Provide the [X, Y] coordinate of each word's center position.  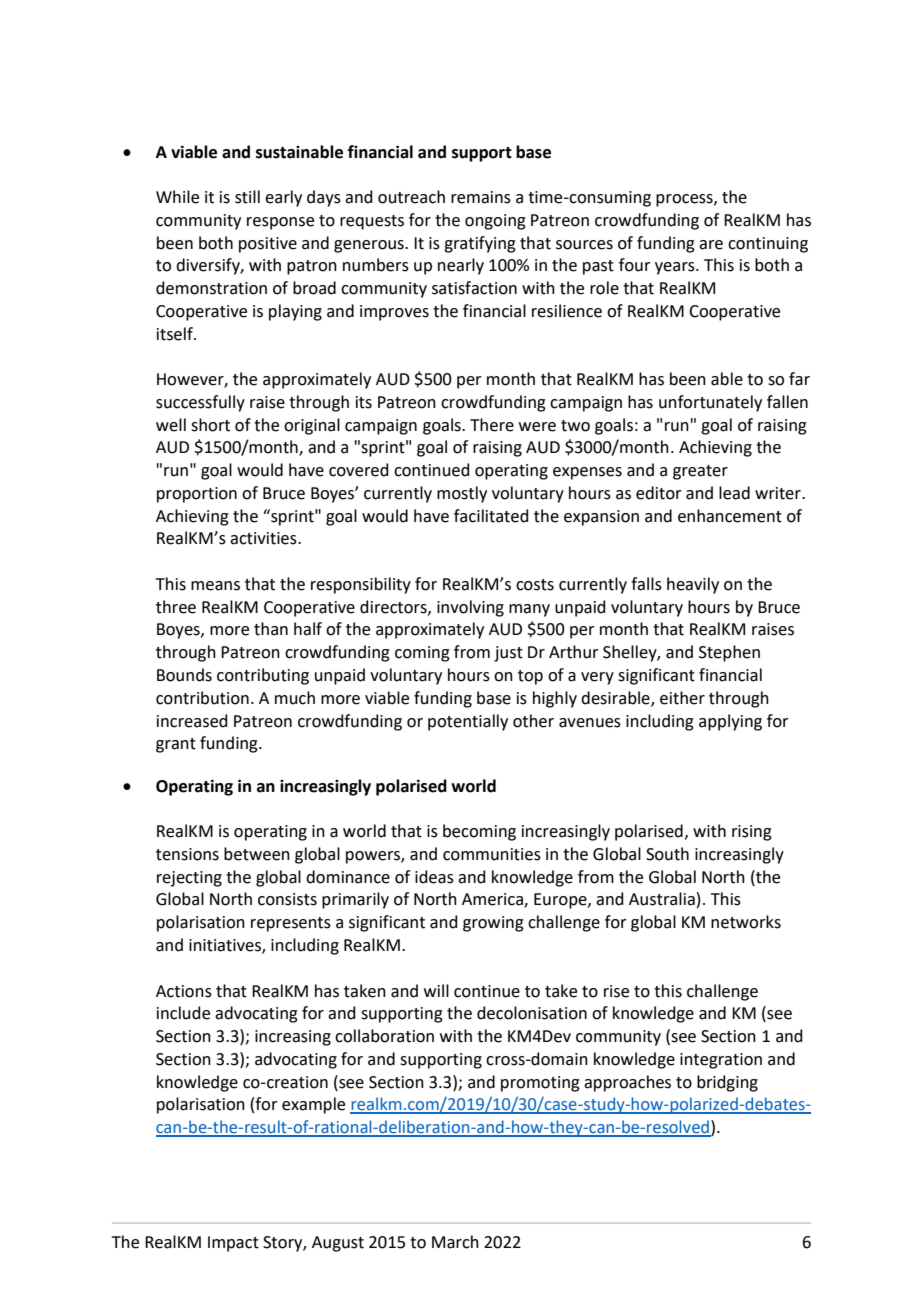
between [257, 854]
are [711, 245]
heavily [693, 585]
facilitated [491, 516]
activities [264, 538]
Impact [233, 1244]
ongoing [495, 222]
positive [268, 245]
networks [746, 922]
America [493, 900]
